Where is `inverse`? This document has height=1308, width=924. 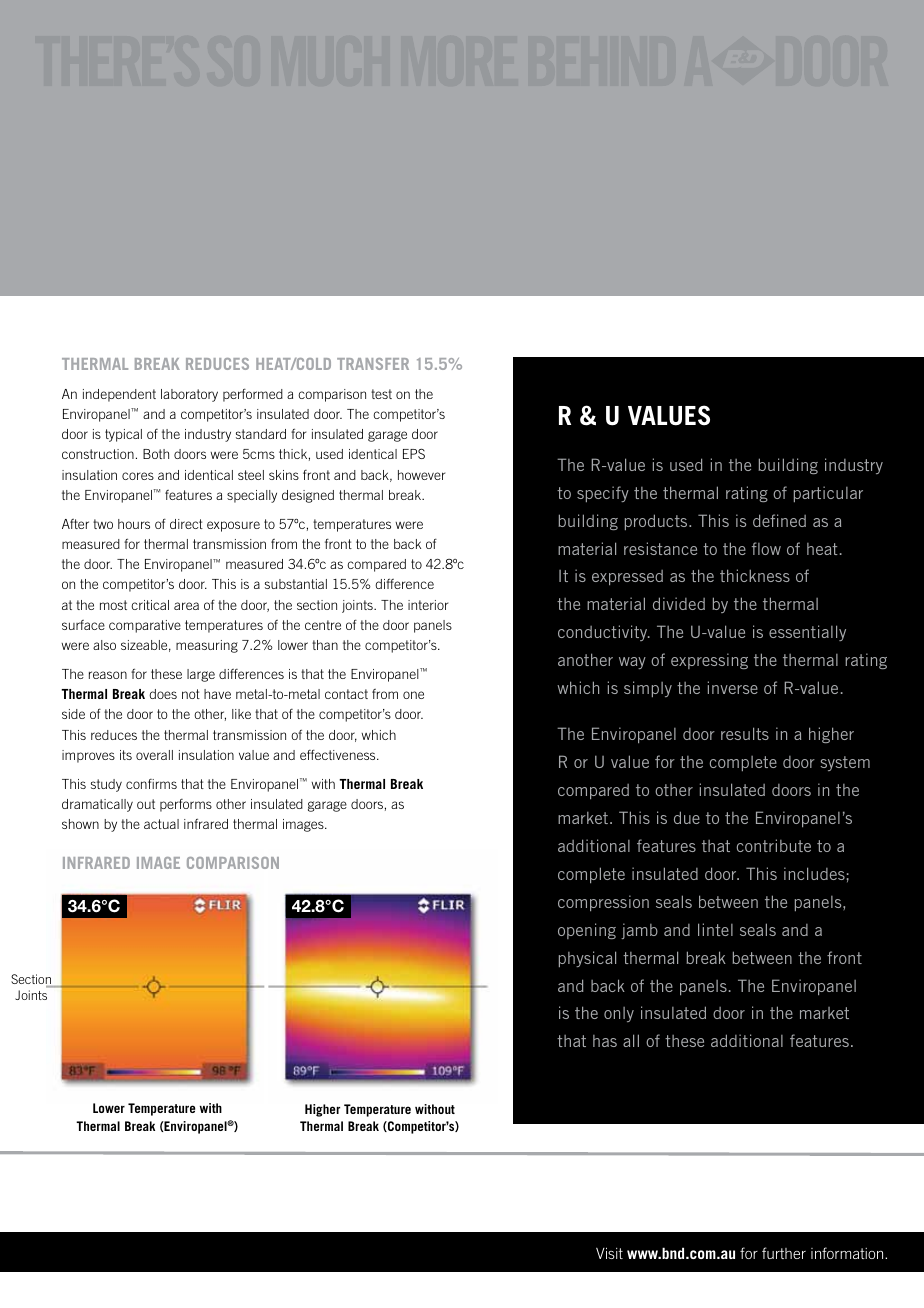
inverse is located at coordinates (733, 687).
